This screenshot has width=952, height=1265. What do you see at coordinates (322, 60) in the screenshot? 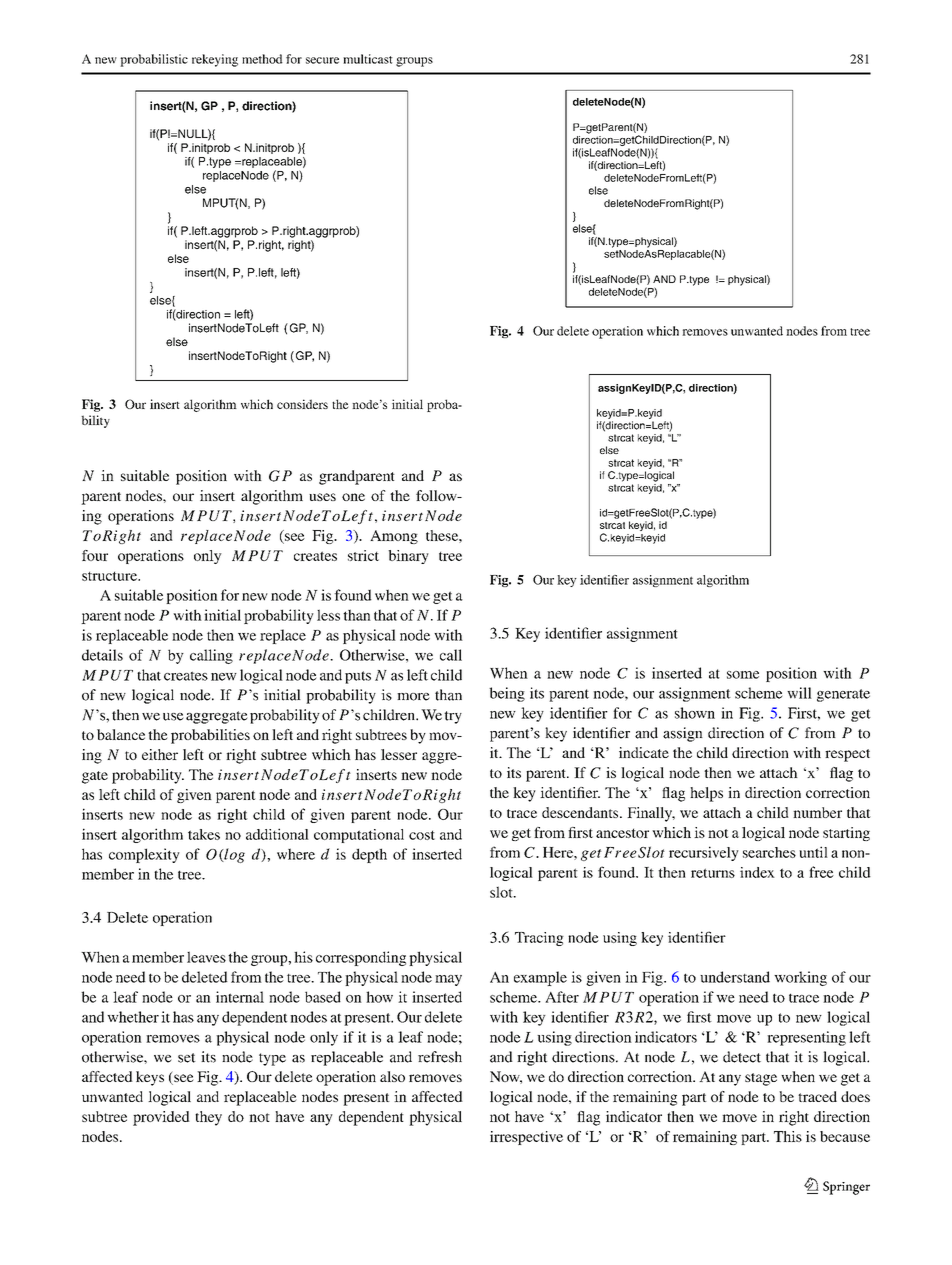
I see `secure` at bounding box center [322, 60].
